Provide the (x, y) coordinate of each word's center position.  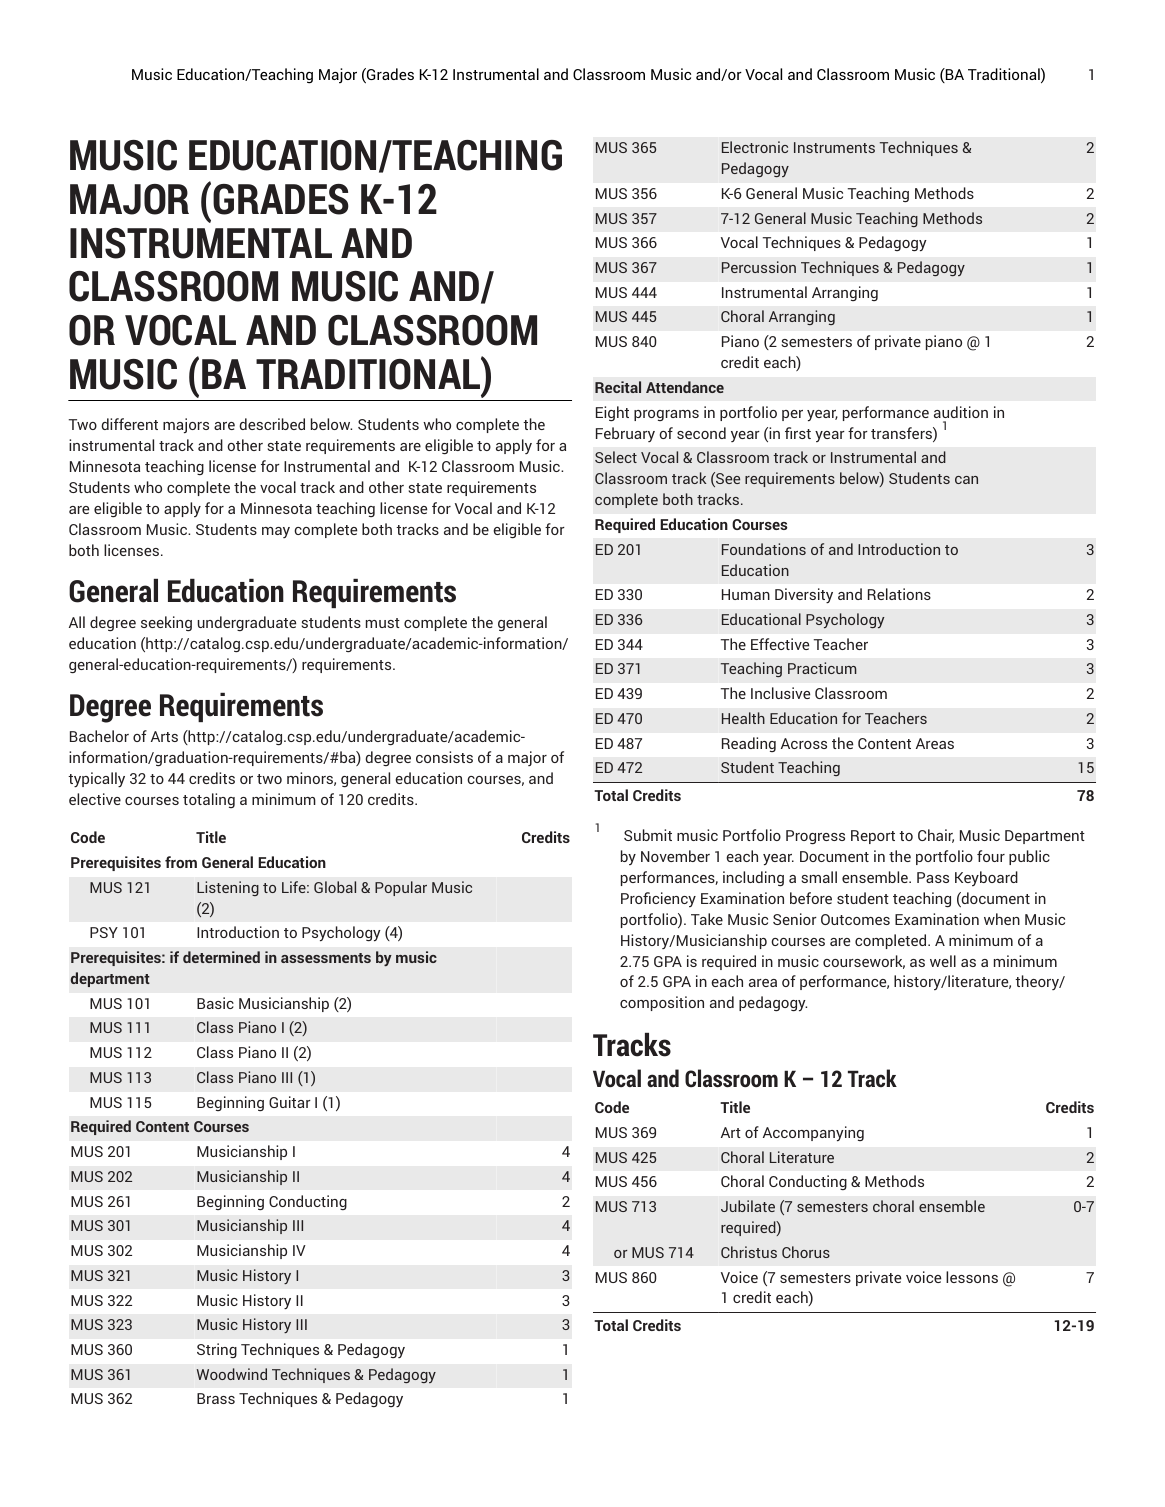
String (217, 1350)
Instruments (834, 147)
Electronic (755, 147)
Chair (936, 836)
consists (444, 757)
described (272, 424)
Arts (164, 736)
